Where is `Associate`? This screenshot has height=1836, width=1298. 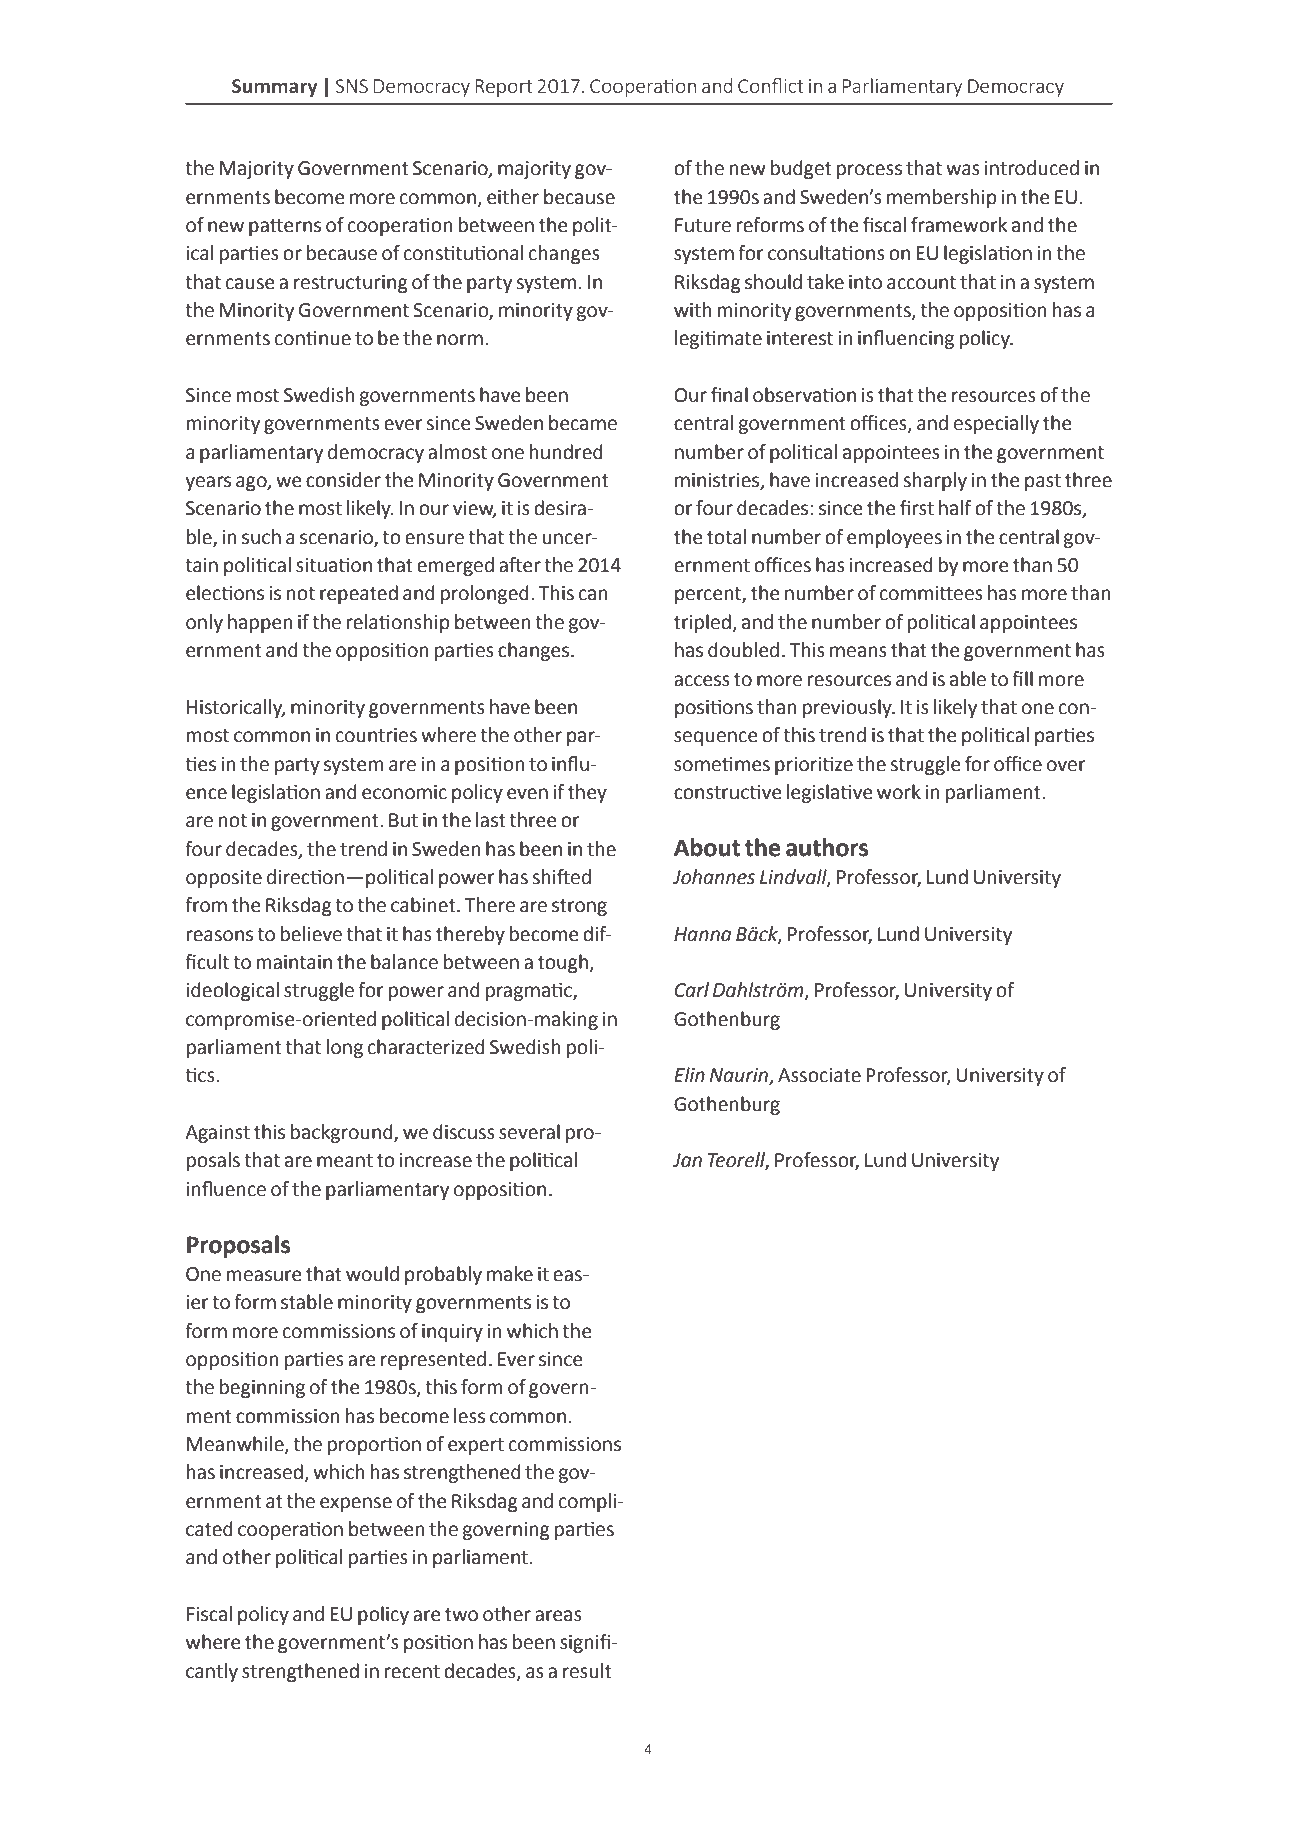 Associate is located at coordinates (819, 1075).
